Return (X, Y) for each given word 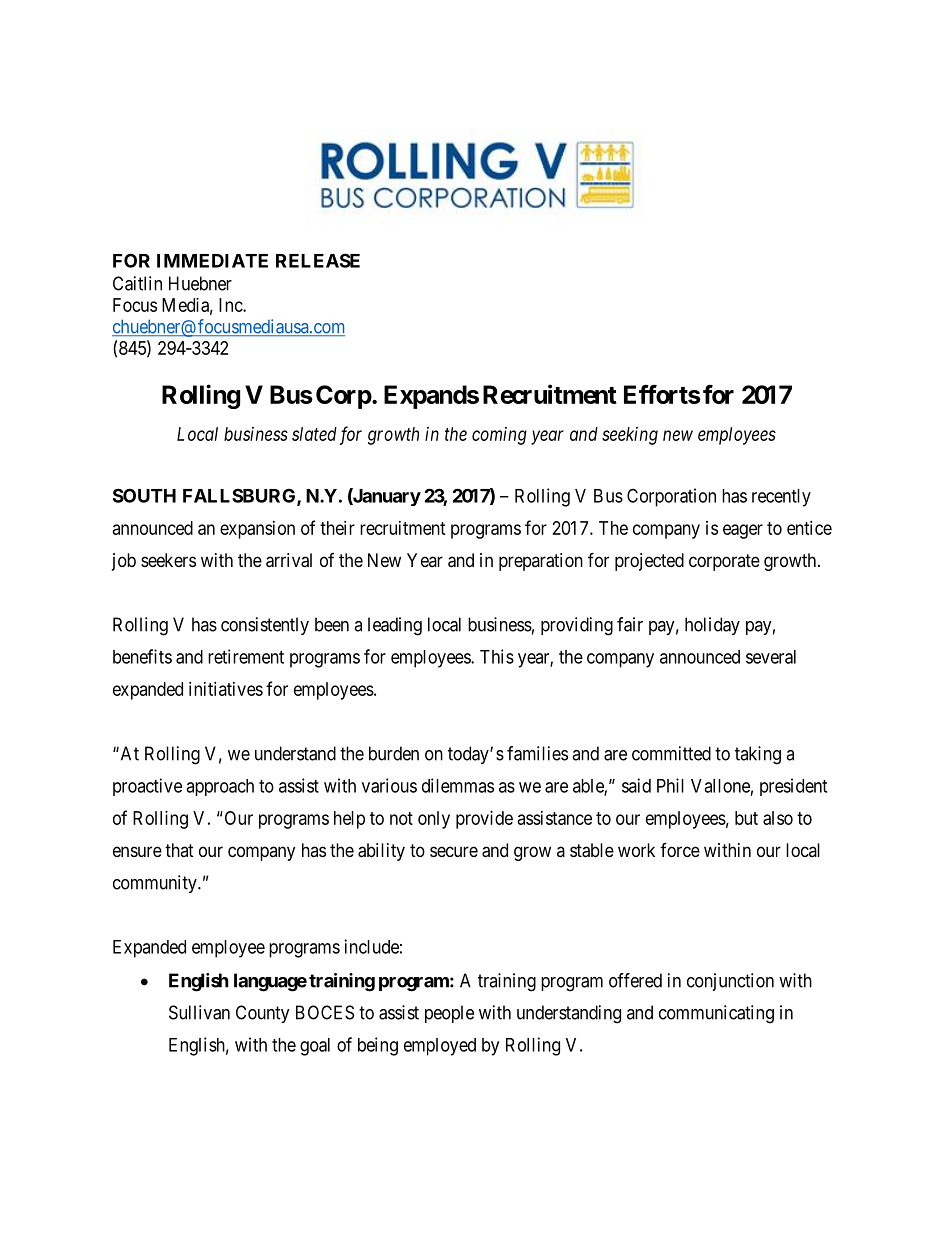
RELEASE (318, 260)
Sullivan (199, 1012)
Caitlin (137, 283)
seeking (630, 436)
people (449, 1014)
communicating (716, 1014)
